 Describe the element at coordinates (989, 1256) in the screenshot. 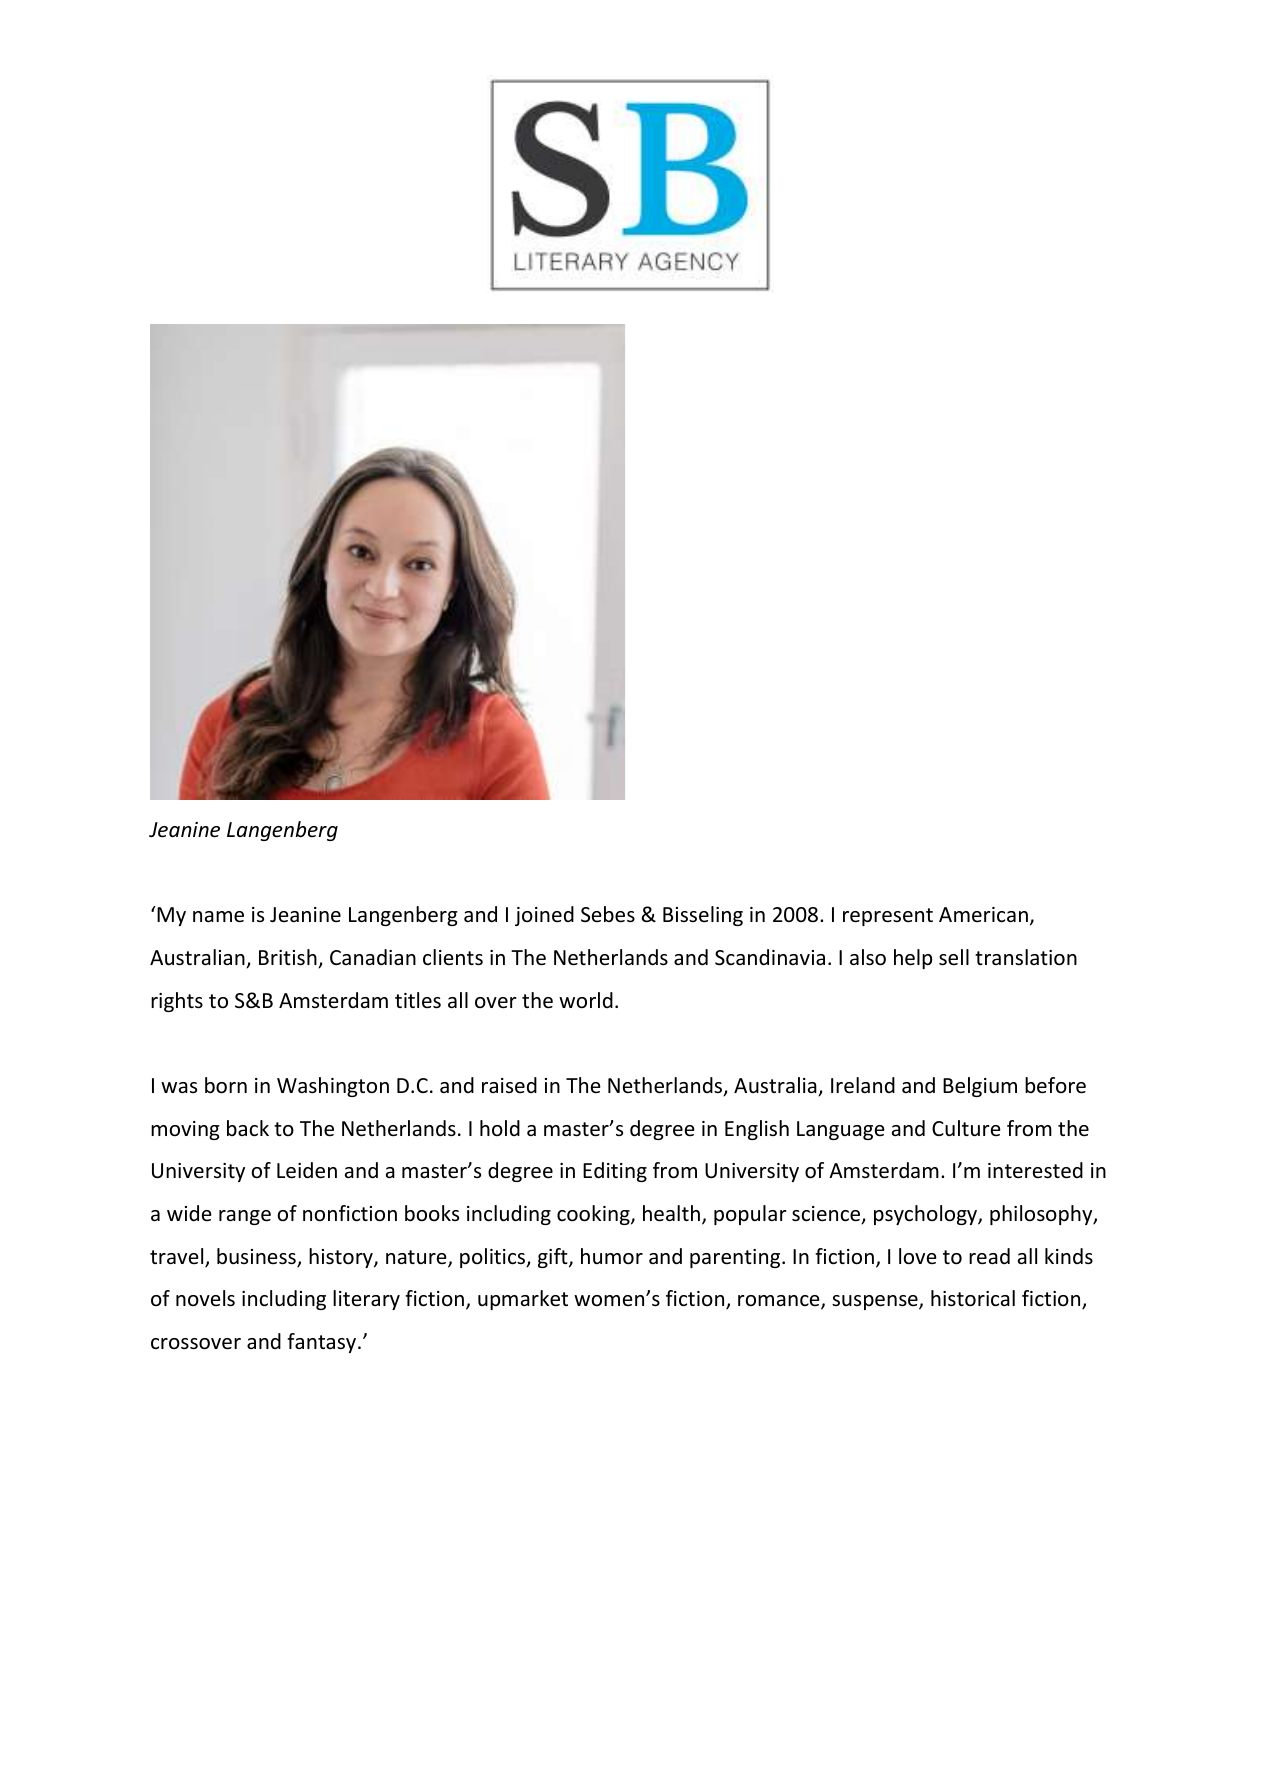

I see `read` at that location.
